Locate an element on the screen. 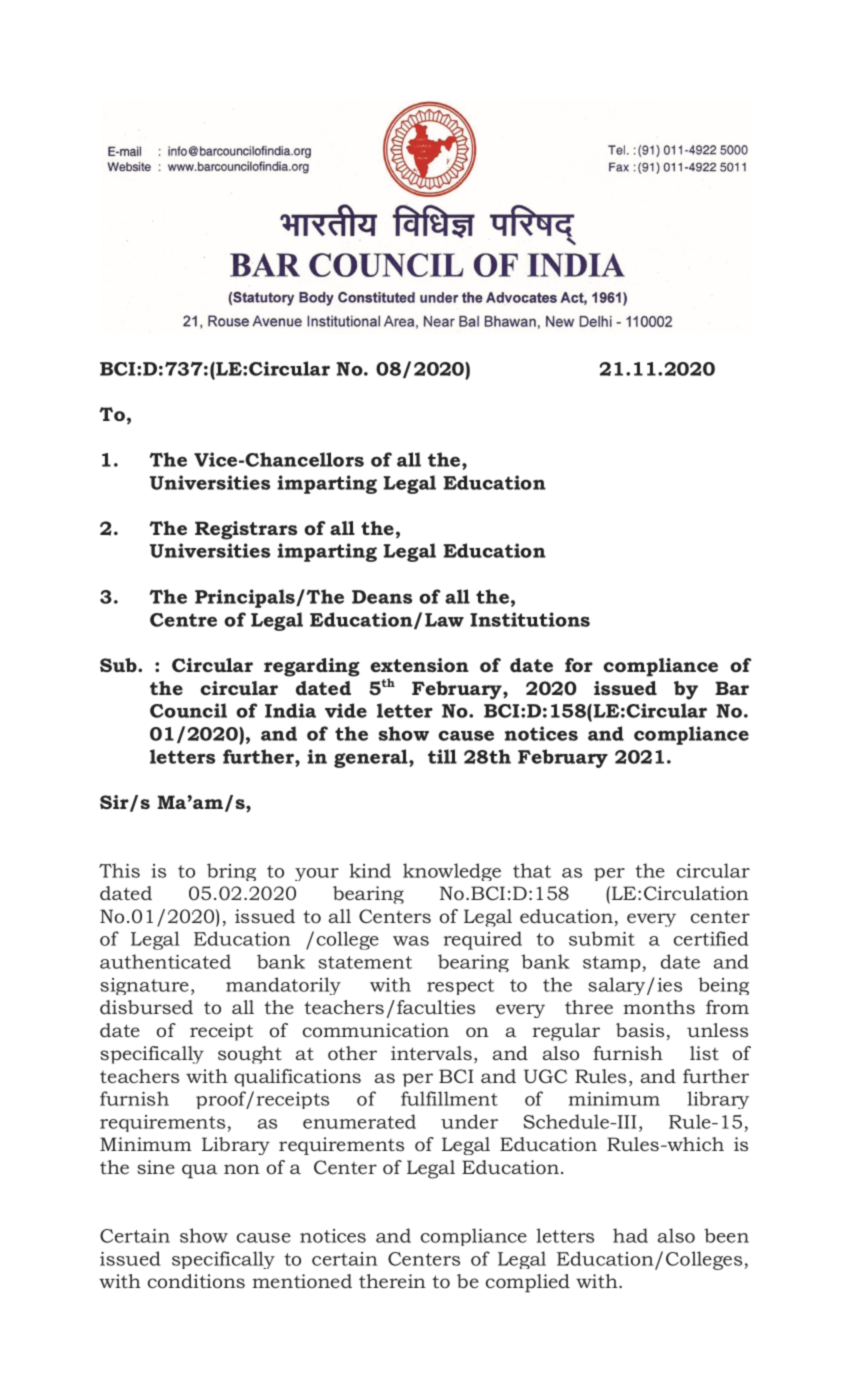 The width and height of the screenshot is (849, 1400). therein is located at coordinates (392, 1281).
